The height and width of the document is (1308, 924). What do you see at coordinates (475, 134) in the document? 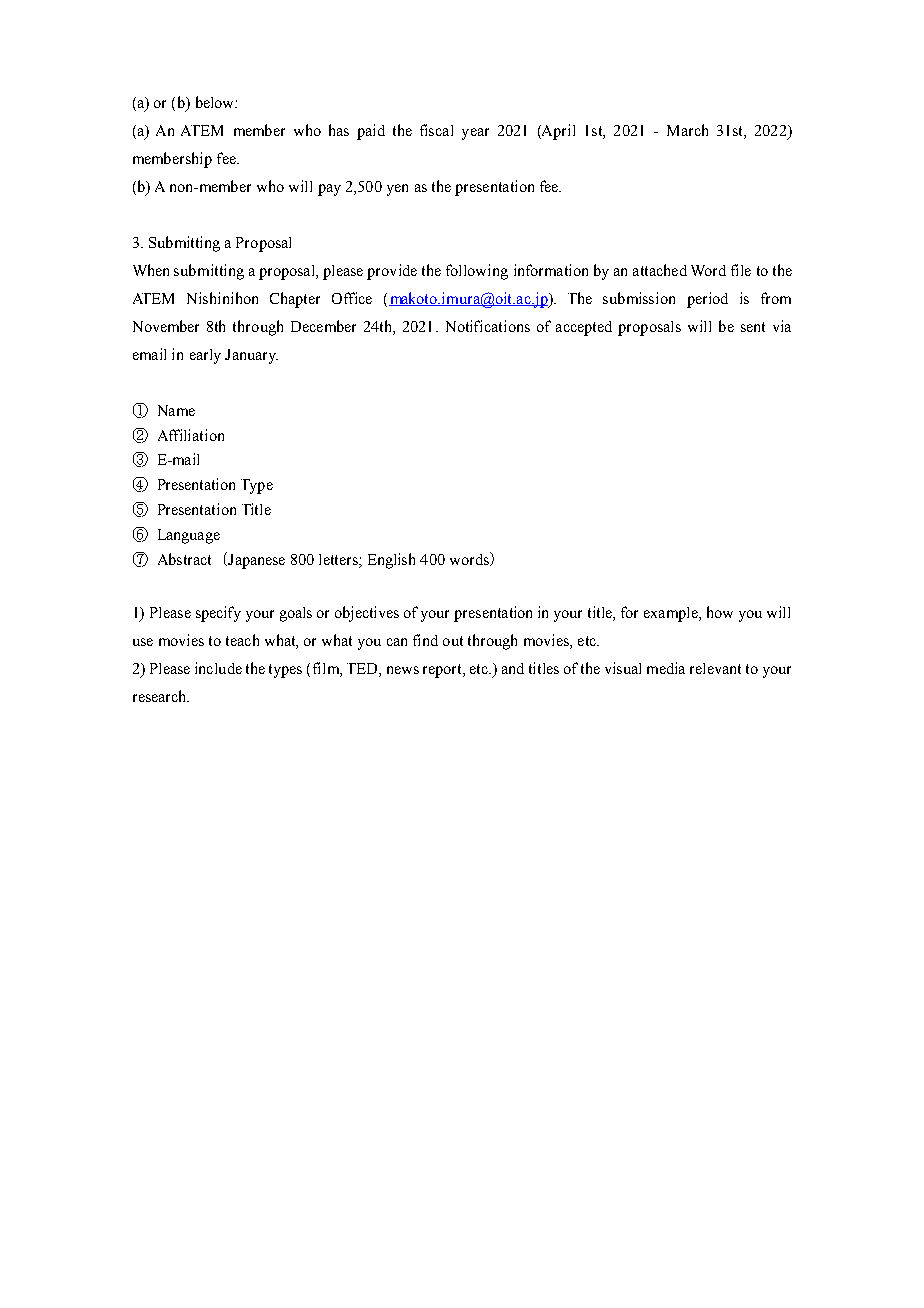
I see `year` at bounding box center [475, 134].
